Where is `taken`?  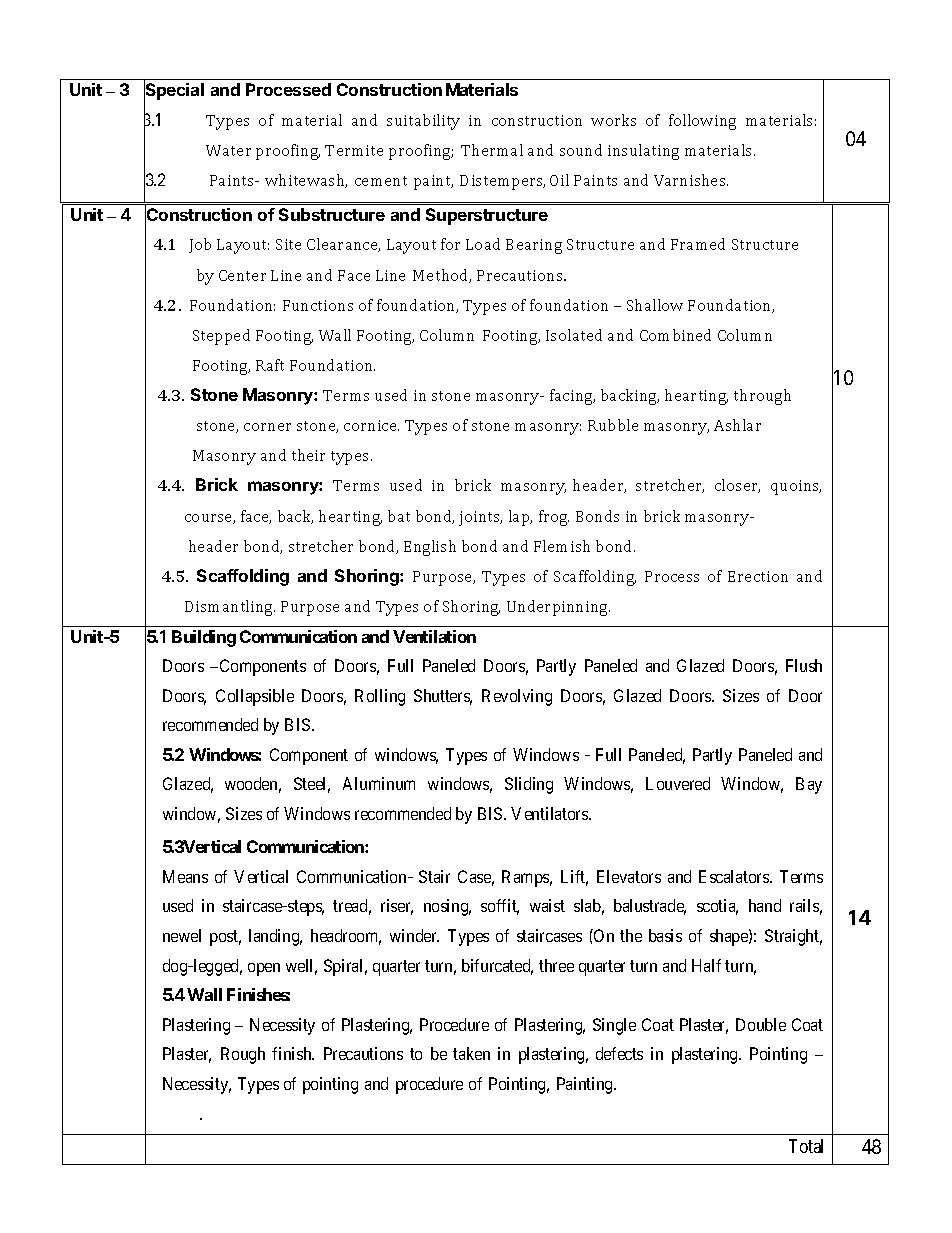 taken is located at coordinates (471, 1053).
